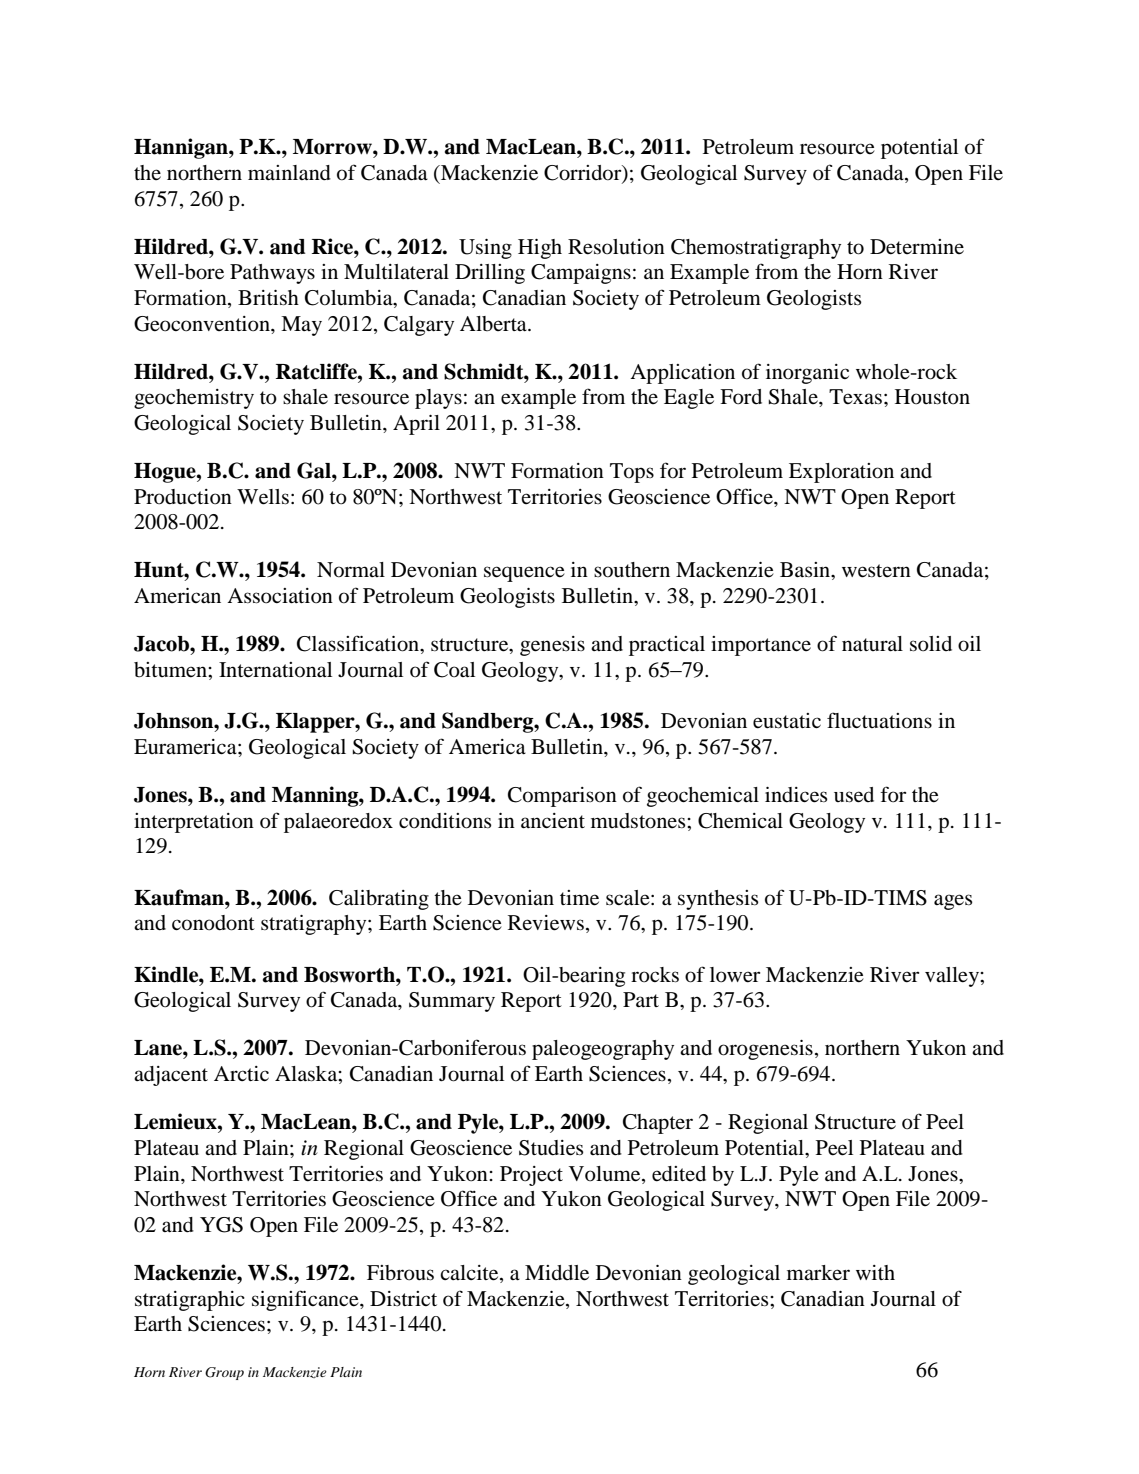  I want to click on Gal, so click(315, 470).
